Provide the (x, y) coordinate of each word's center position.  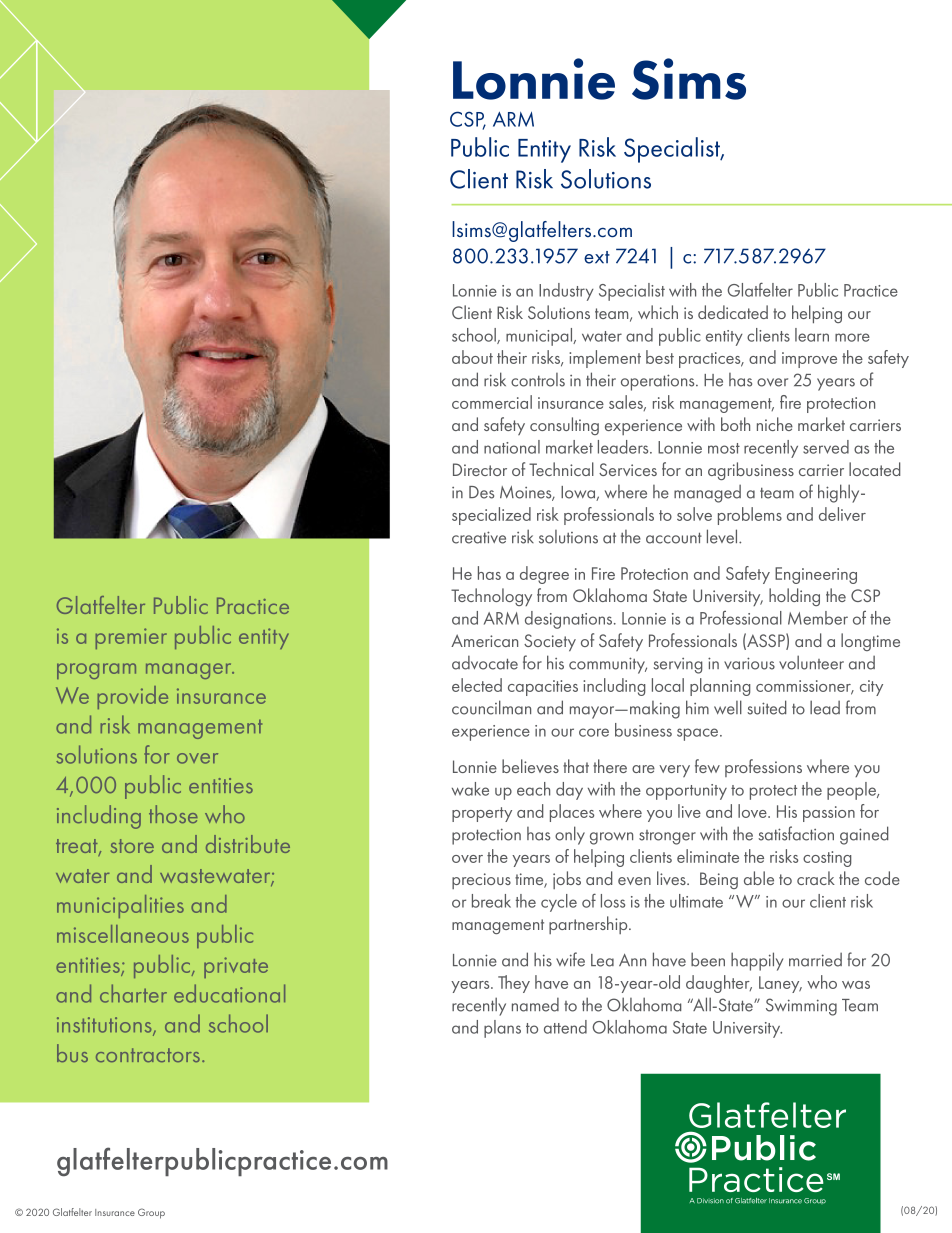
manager (190, 671)
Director (480, 469)
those (173, 814)
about (472, 357)
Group (151, 1213)
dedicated (733, 312)
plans (502, 1029)
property (482, 814)
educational (229, 993)
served (826, 447)
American (484, 640)
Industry (566, 292)
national (512, 447)
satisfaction (796, 833)
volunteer (811, 662)
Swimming (801, 1007)
